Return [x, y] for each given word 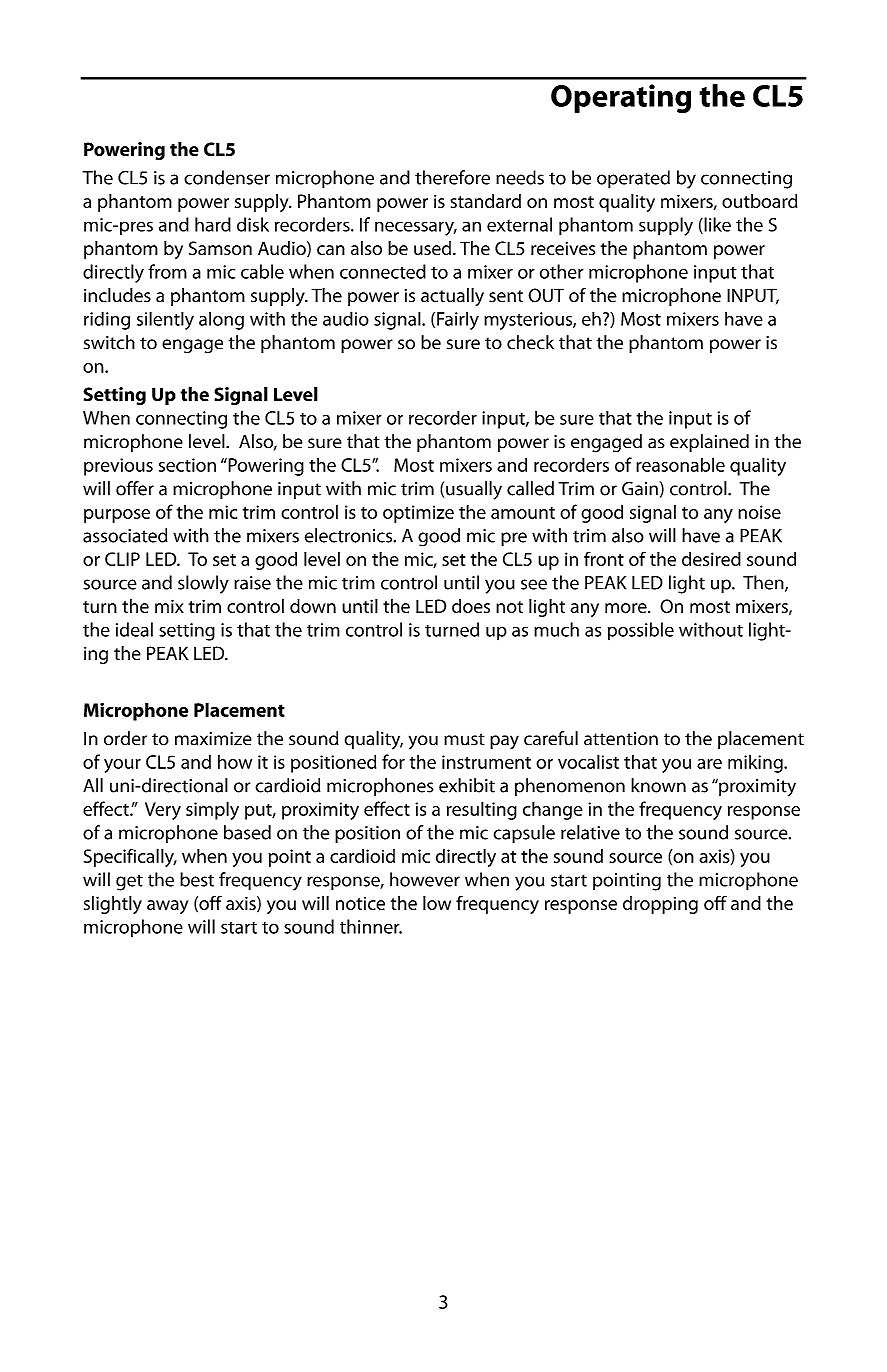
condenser [227, 177]
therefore [452, 177]
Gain [640, 488]
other [562, 271]
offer [135, 488]
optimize [418, 514]
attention [621, 739]
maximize [213, 739]
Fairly [458, 320]
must [464, 739]
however [425, 879]
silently [165, 320]
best [197, 879]
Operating [621, 98]
